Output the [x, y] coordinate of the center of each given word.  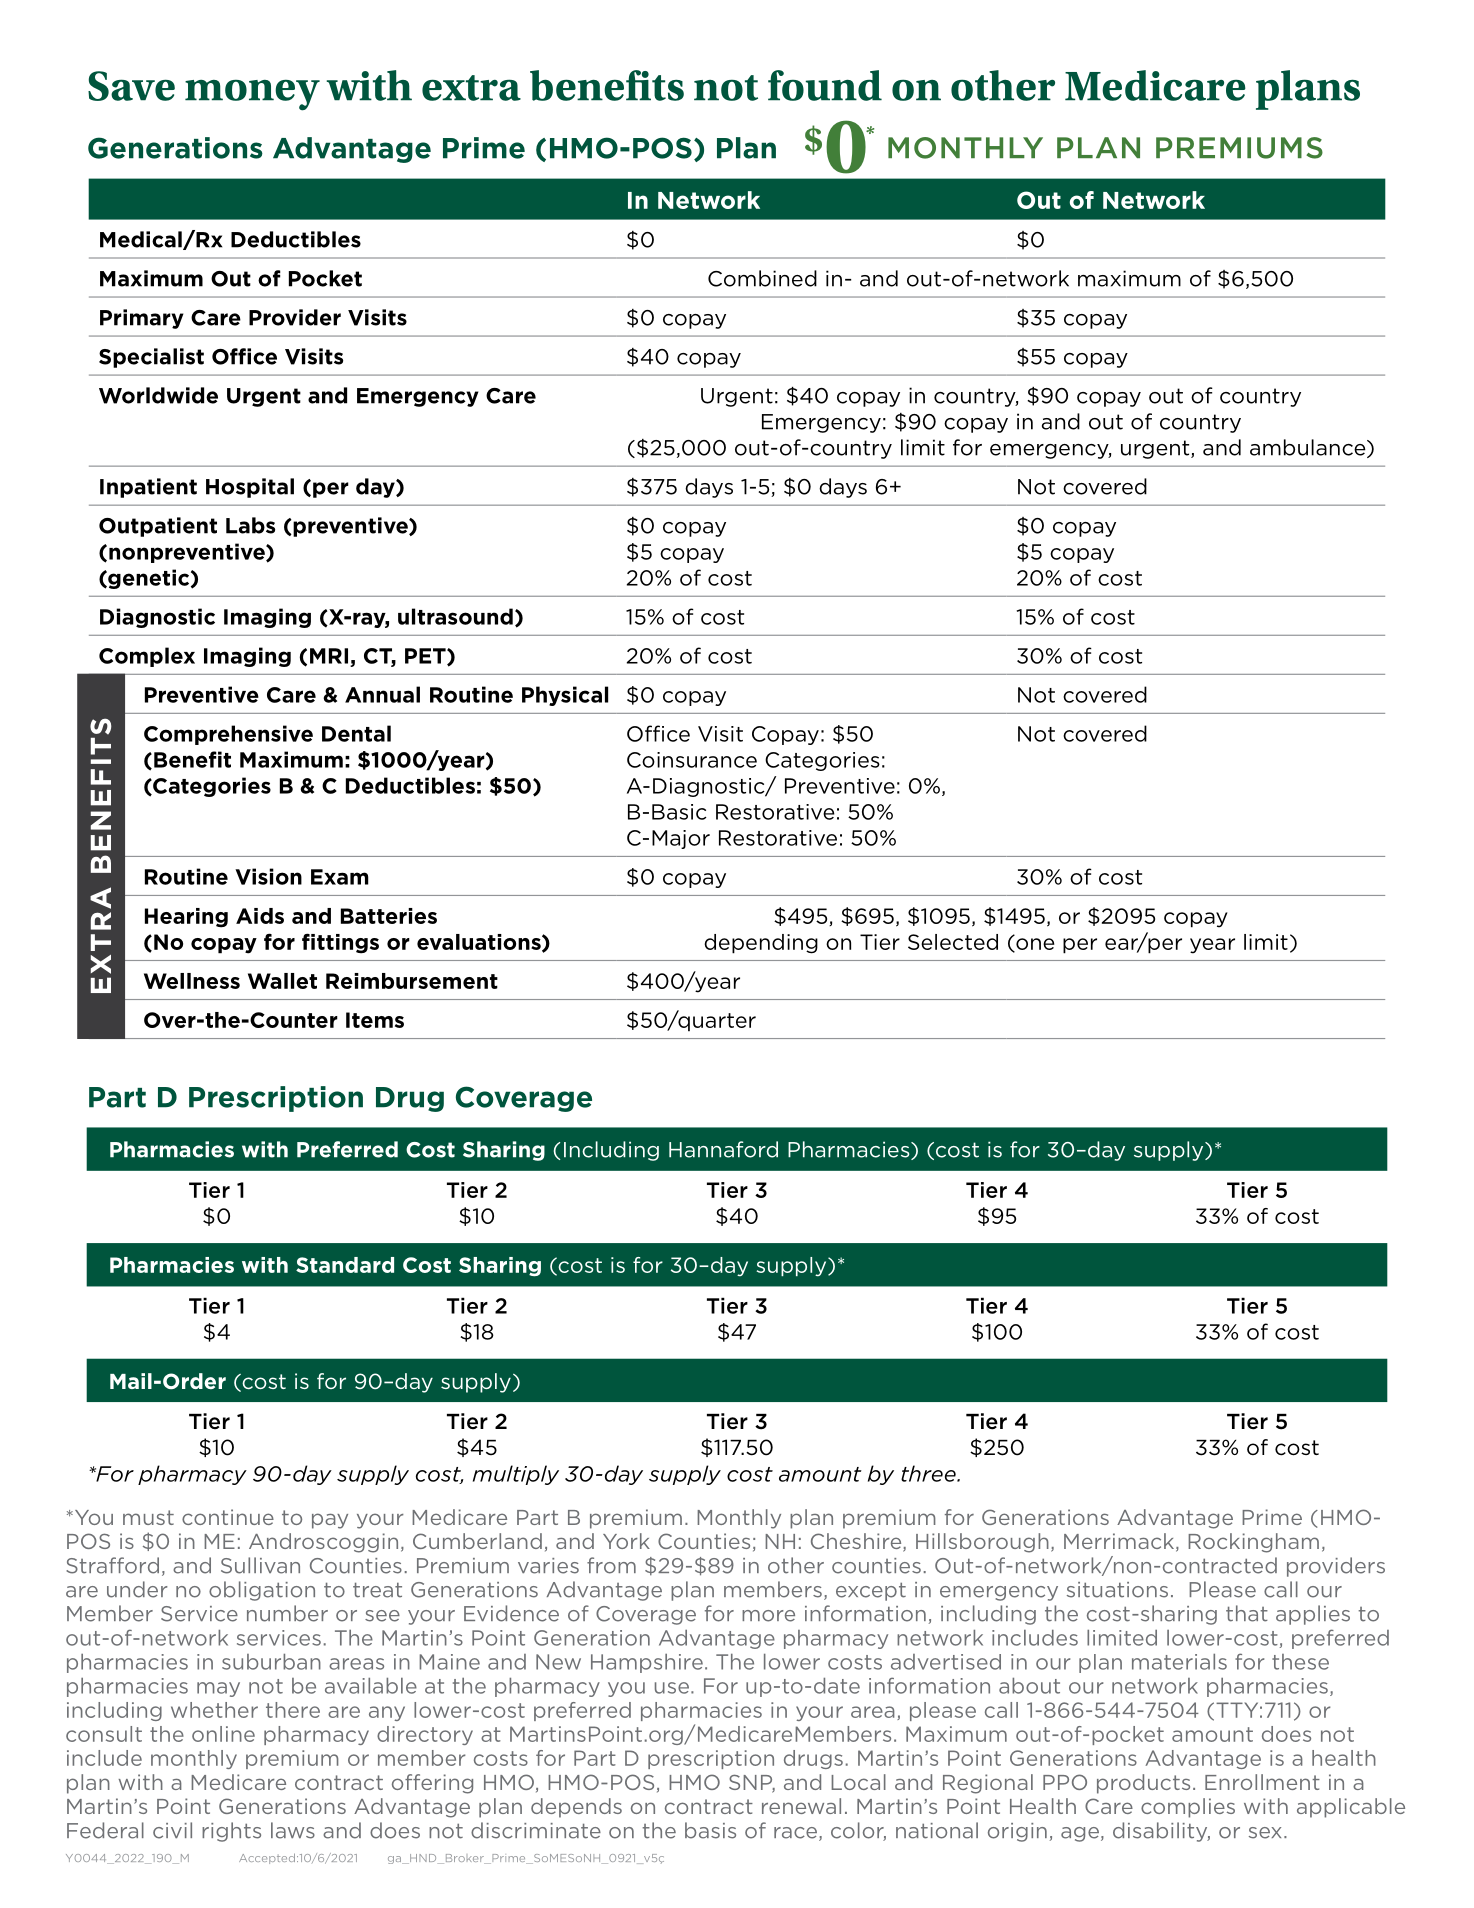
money [252, 95]
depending [761, 944]
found [825, 85]
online [223, 1734]
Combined [762, 278]
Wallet [282, 981]
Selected [953, 942]
